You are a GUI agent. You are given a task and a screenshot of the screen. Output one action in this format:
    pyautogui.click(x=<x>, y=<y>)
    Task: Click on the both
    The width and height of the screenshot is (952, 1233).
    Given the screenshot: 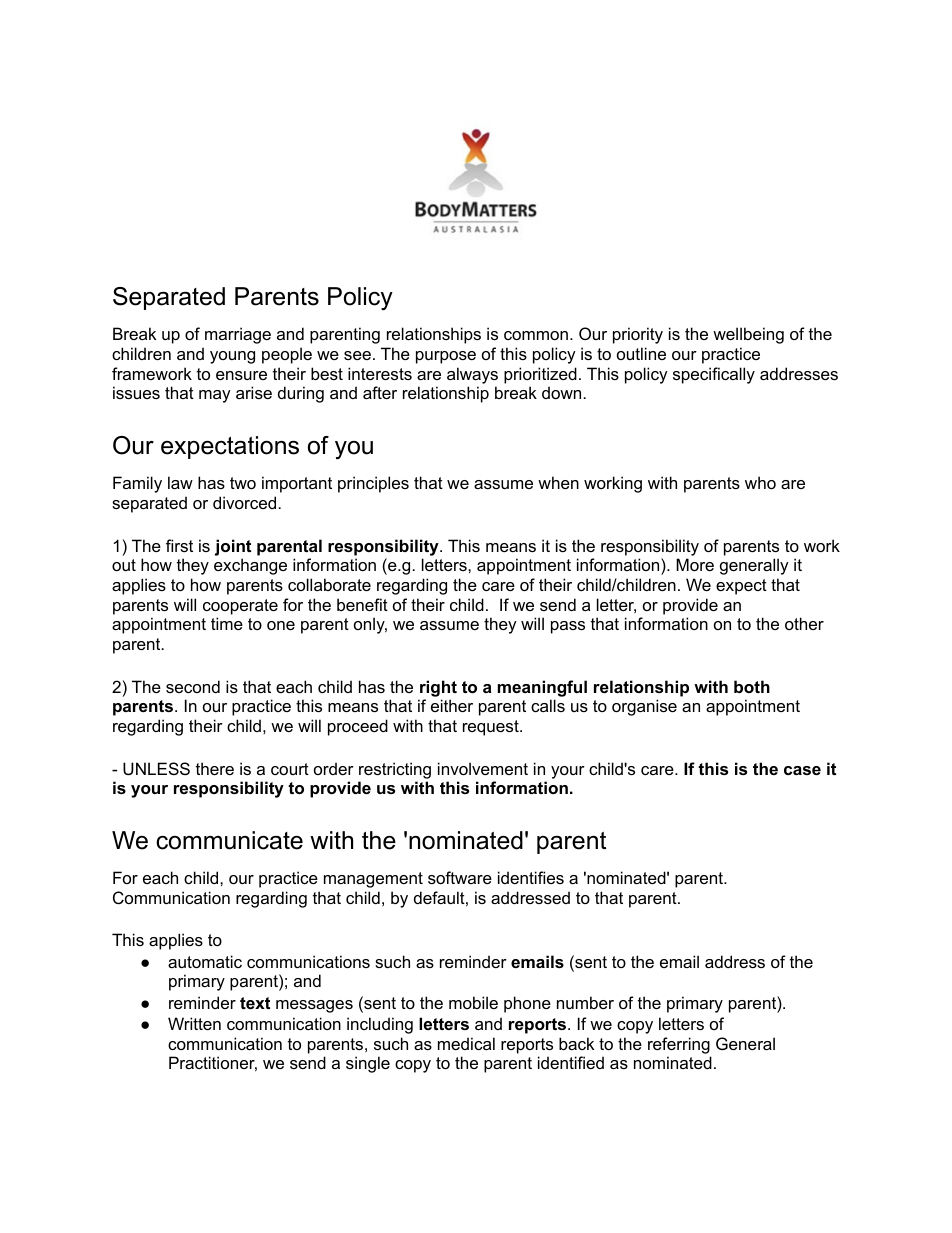 What is the action you would take?
    pyautogui.click(x=752, y=686)
